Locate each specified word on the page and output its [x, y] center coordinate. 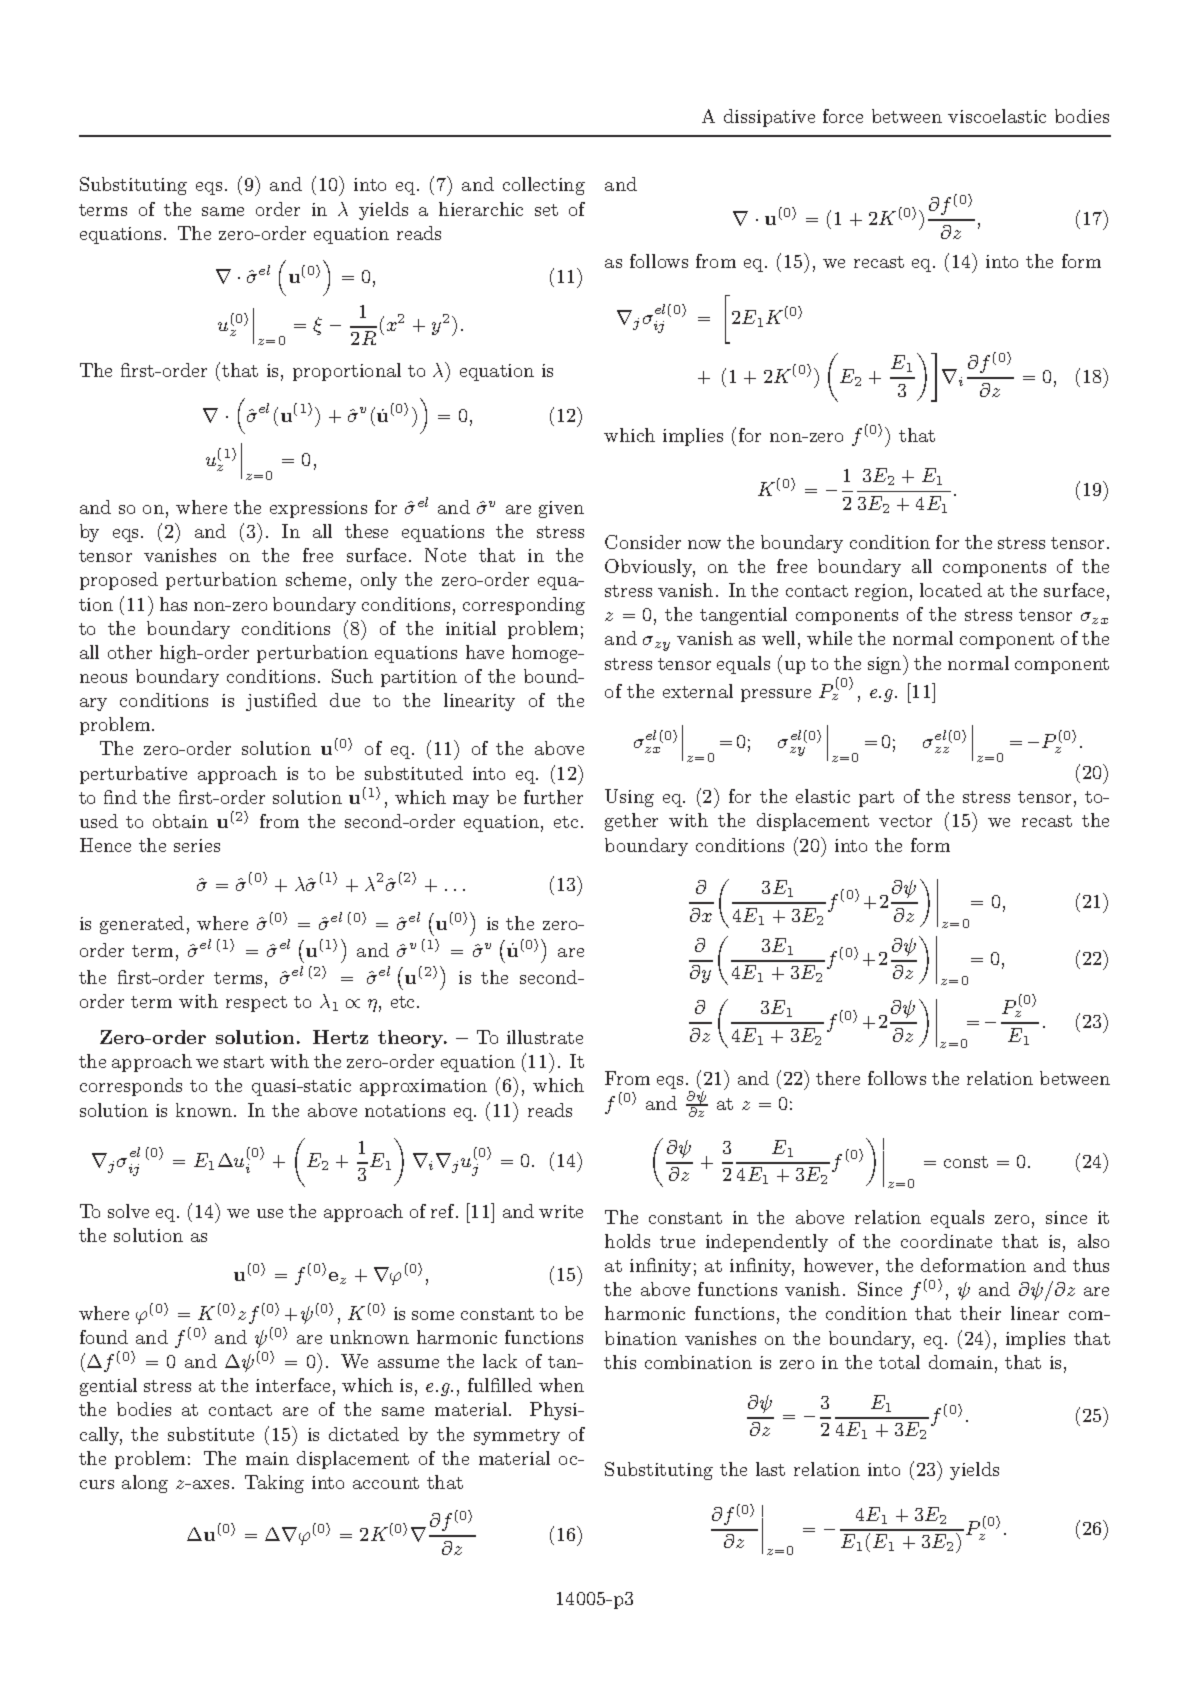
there [838, 1078]
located [951, 590]
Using [629, 798]
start [244, 1062]
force [843, 116]
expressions [318, 509]
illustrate [545, 1037]
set [546, 210]
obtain [180, 821]
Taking [274, 1484]
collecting [544, 186]
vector [905, 821]
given [561, 509]
